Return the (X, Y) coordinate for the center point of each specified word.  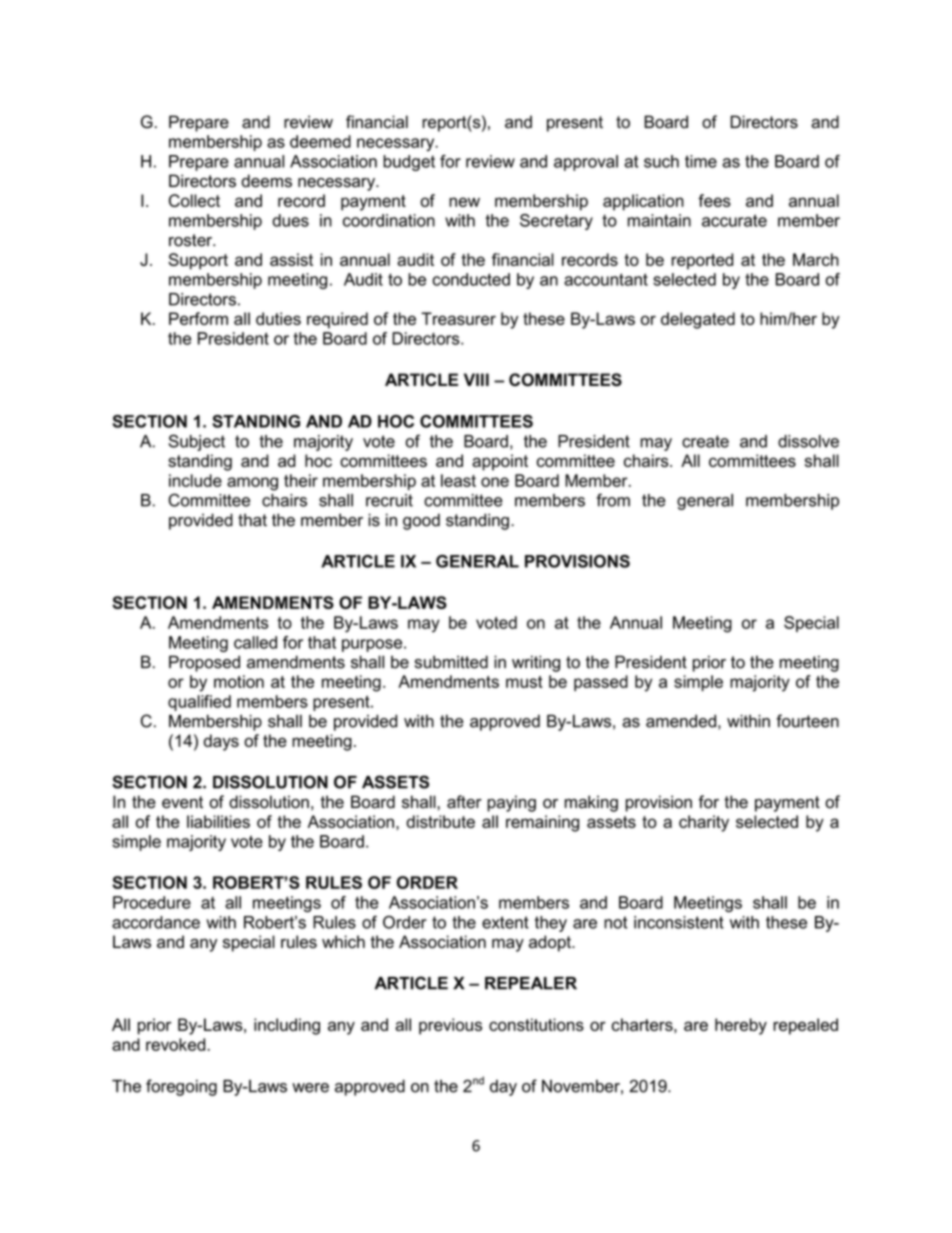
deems (266, 181)
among (252, 484)
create (705, 441)
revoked (177, 1044)
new (464, 202)
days (221, 742)
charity (704, 823)
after (464, 802)
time (701, 161)
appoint (500, 462)
